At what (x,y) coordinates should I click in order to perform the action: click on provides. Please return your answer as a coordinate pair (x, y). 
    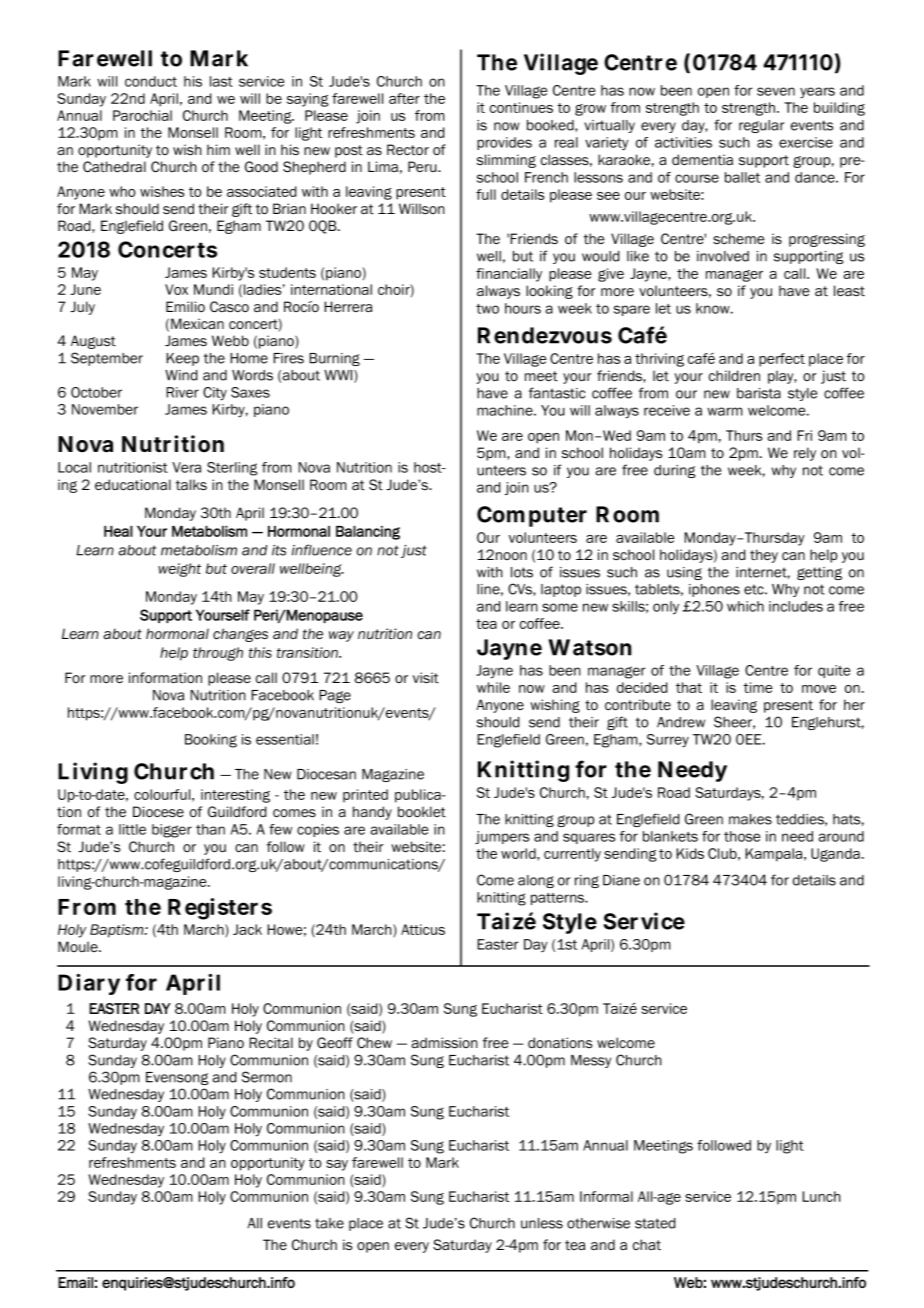
    Looking at the image, I should click on (504, 143).
